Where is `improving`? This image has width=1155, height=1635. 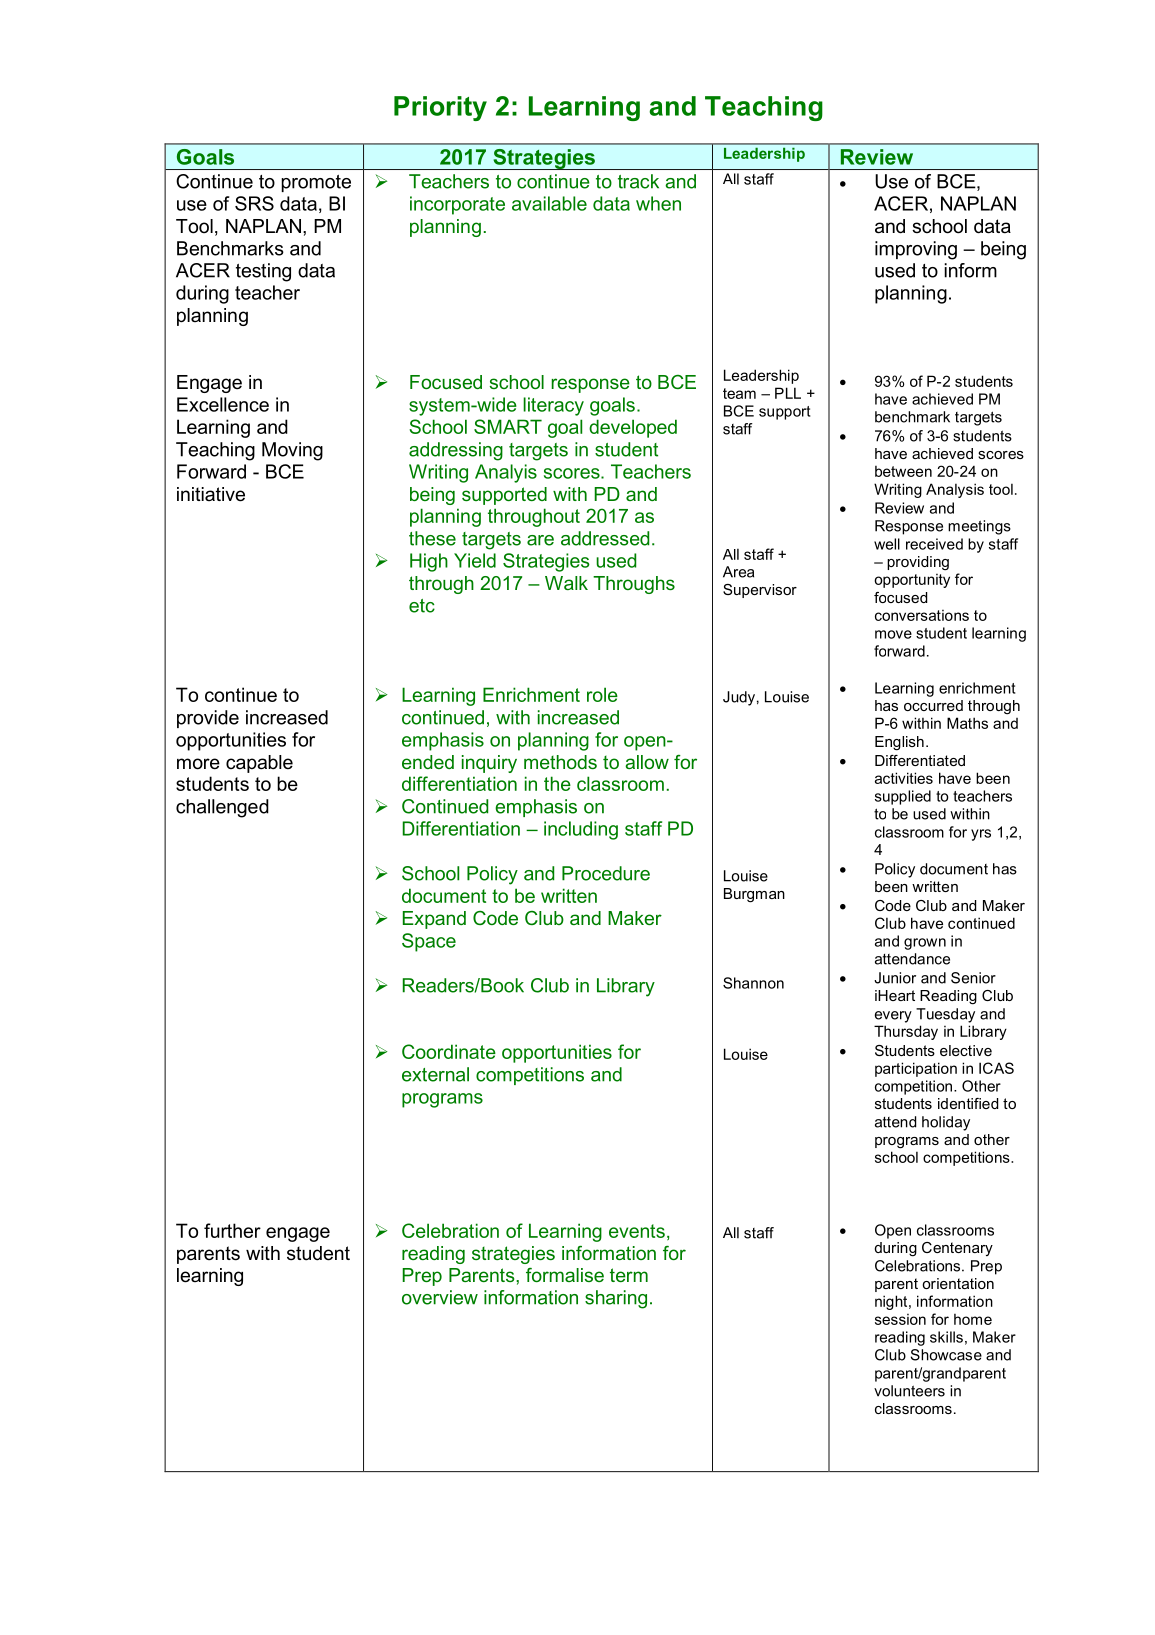
improving is located at coordinates (916, 250).
